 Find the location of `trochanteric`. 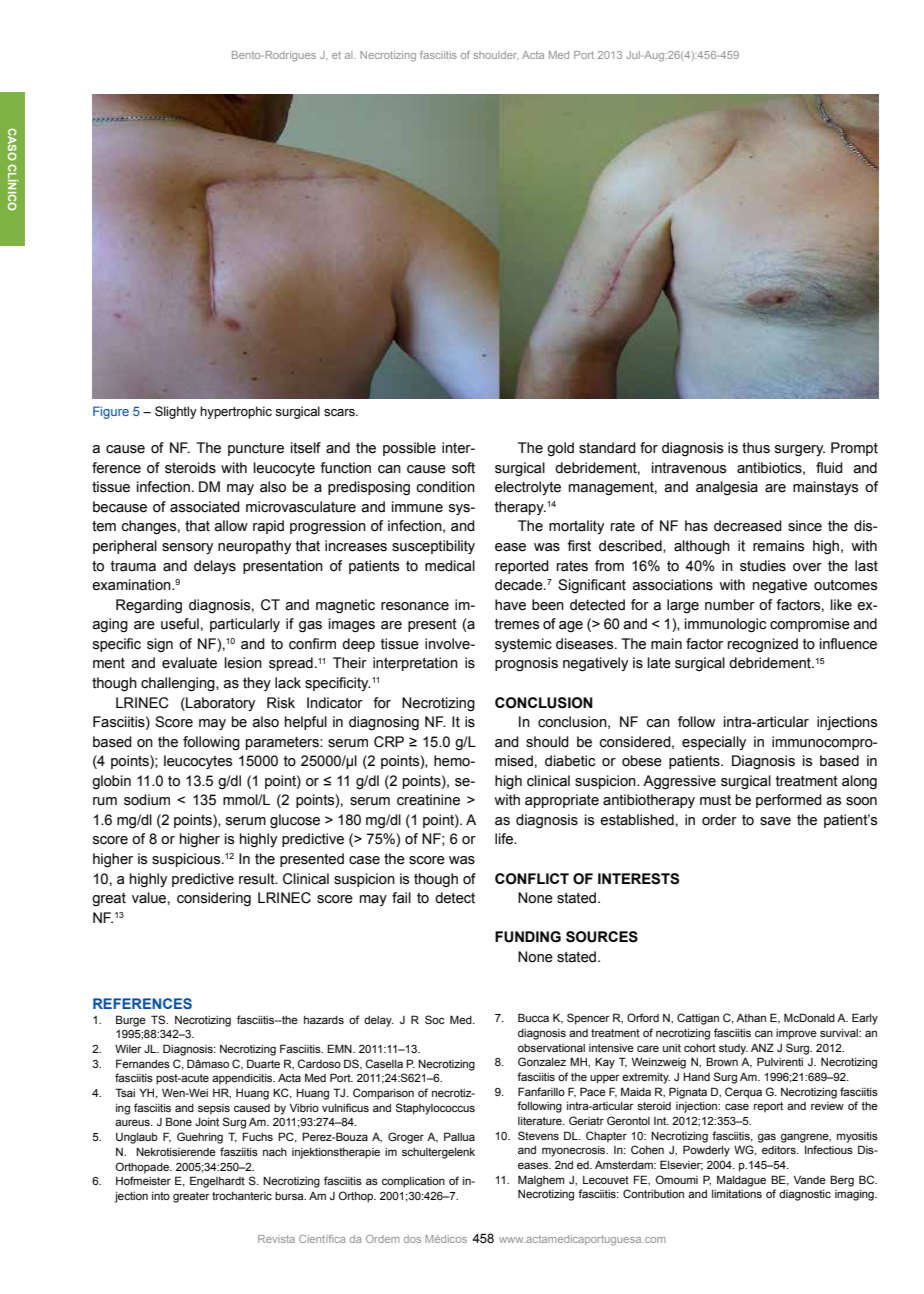

trochanteric is located at coordinates (242, 1196).
